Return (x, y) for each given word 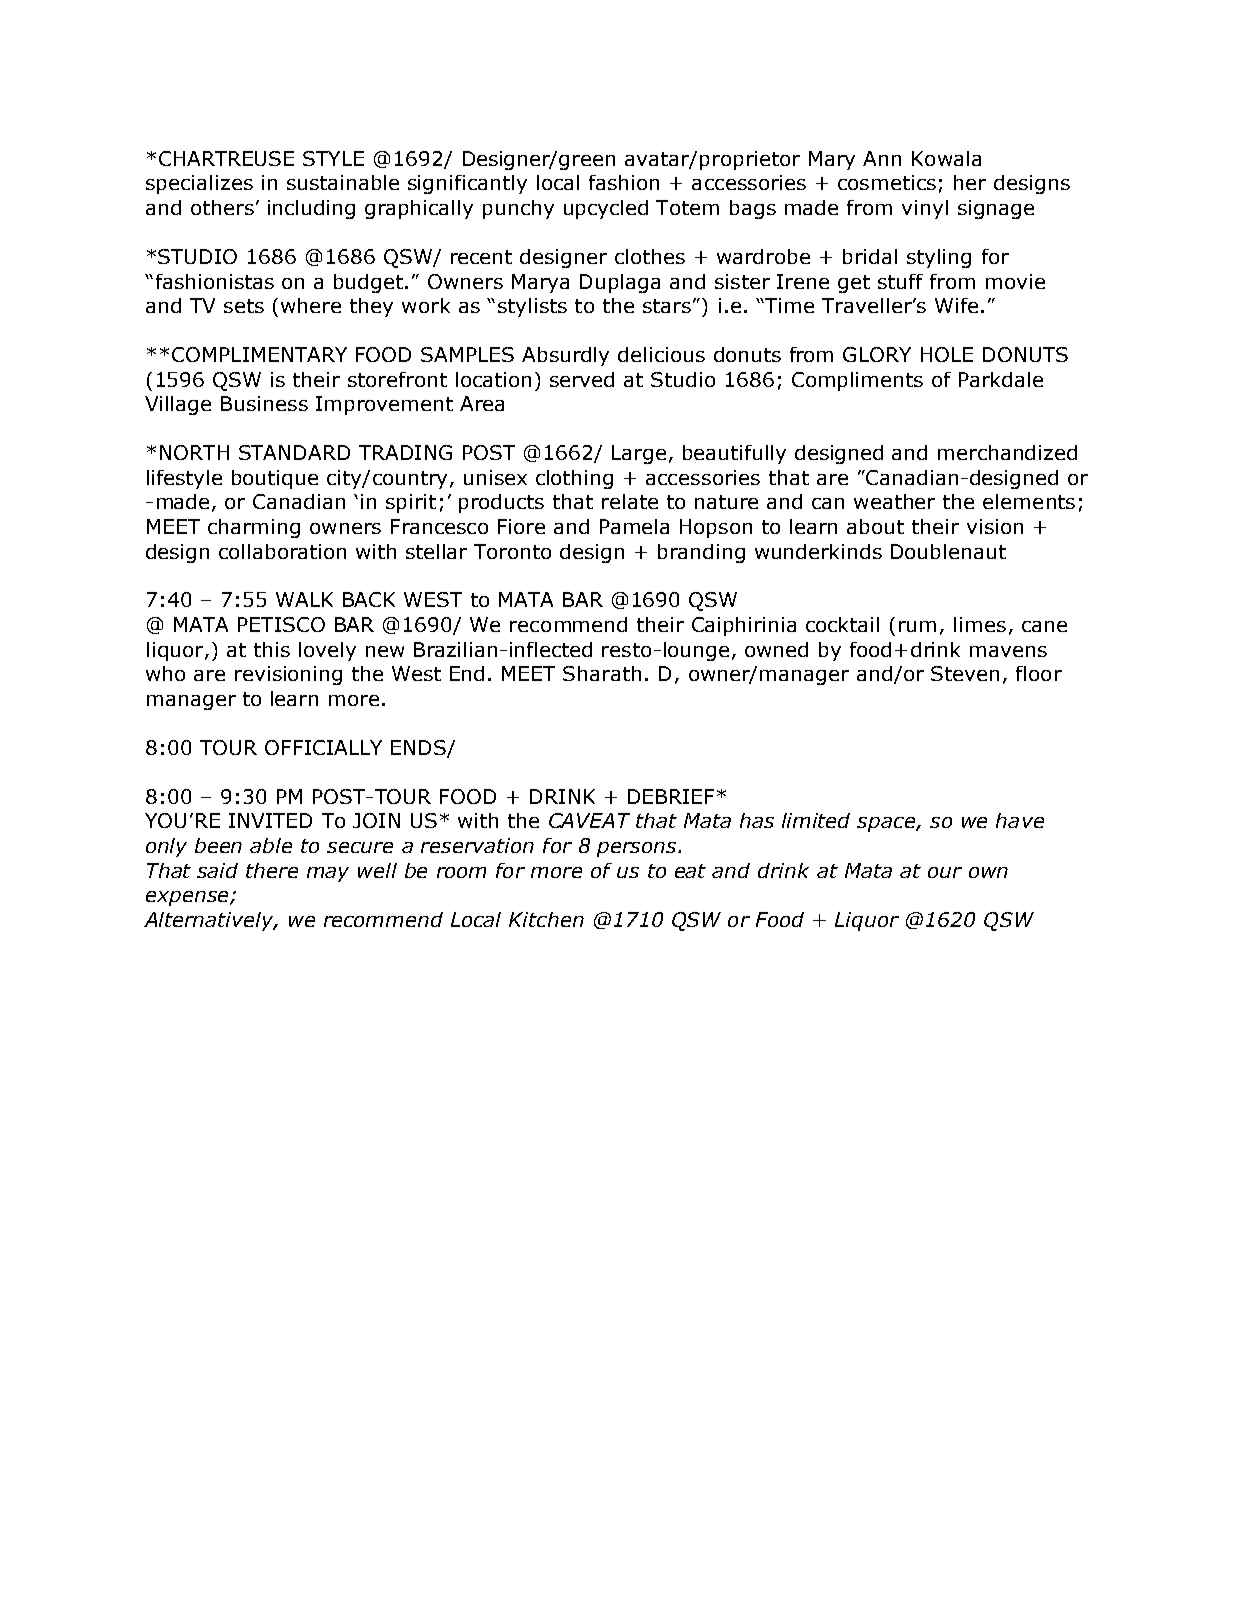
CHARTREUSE (226, 158)
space (887, 824)
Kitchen (546, 919)
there (272, 870)
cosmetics (887, 182)
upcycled (606, 209)
